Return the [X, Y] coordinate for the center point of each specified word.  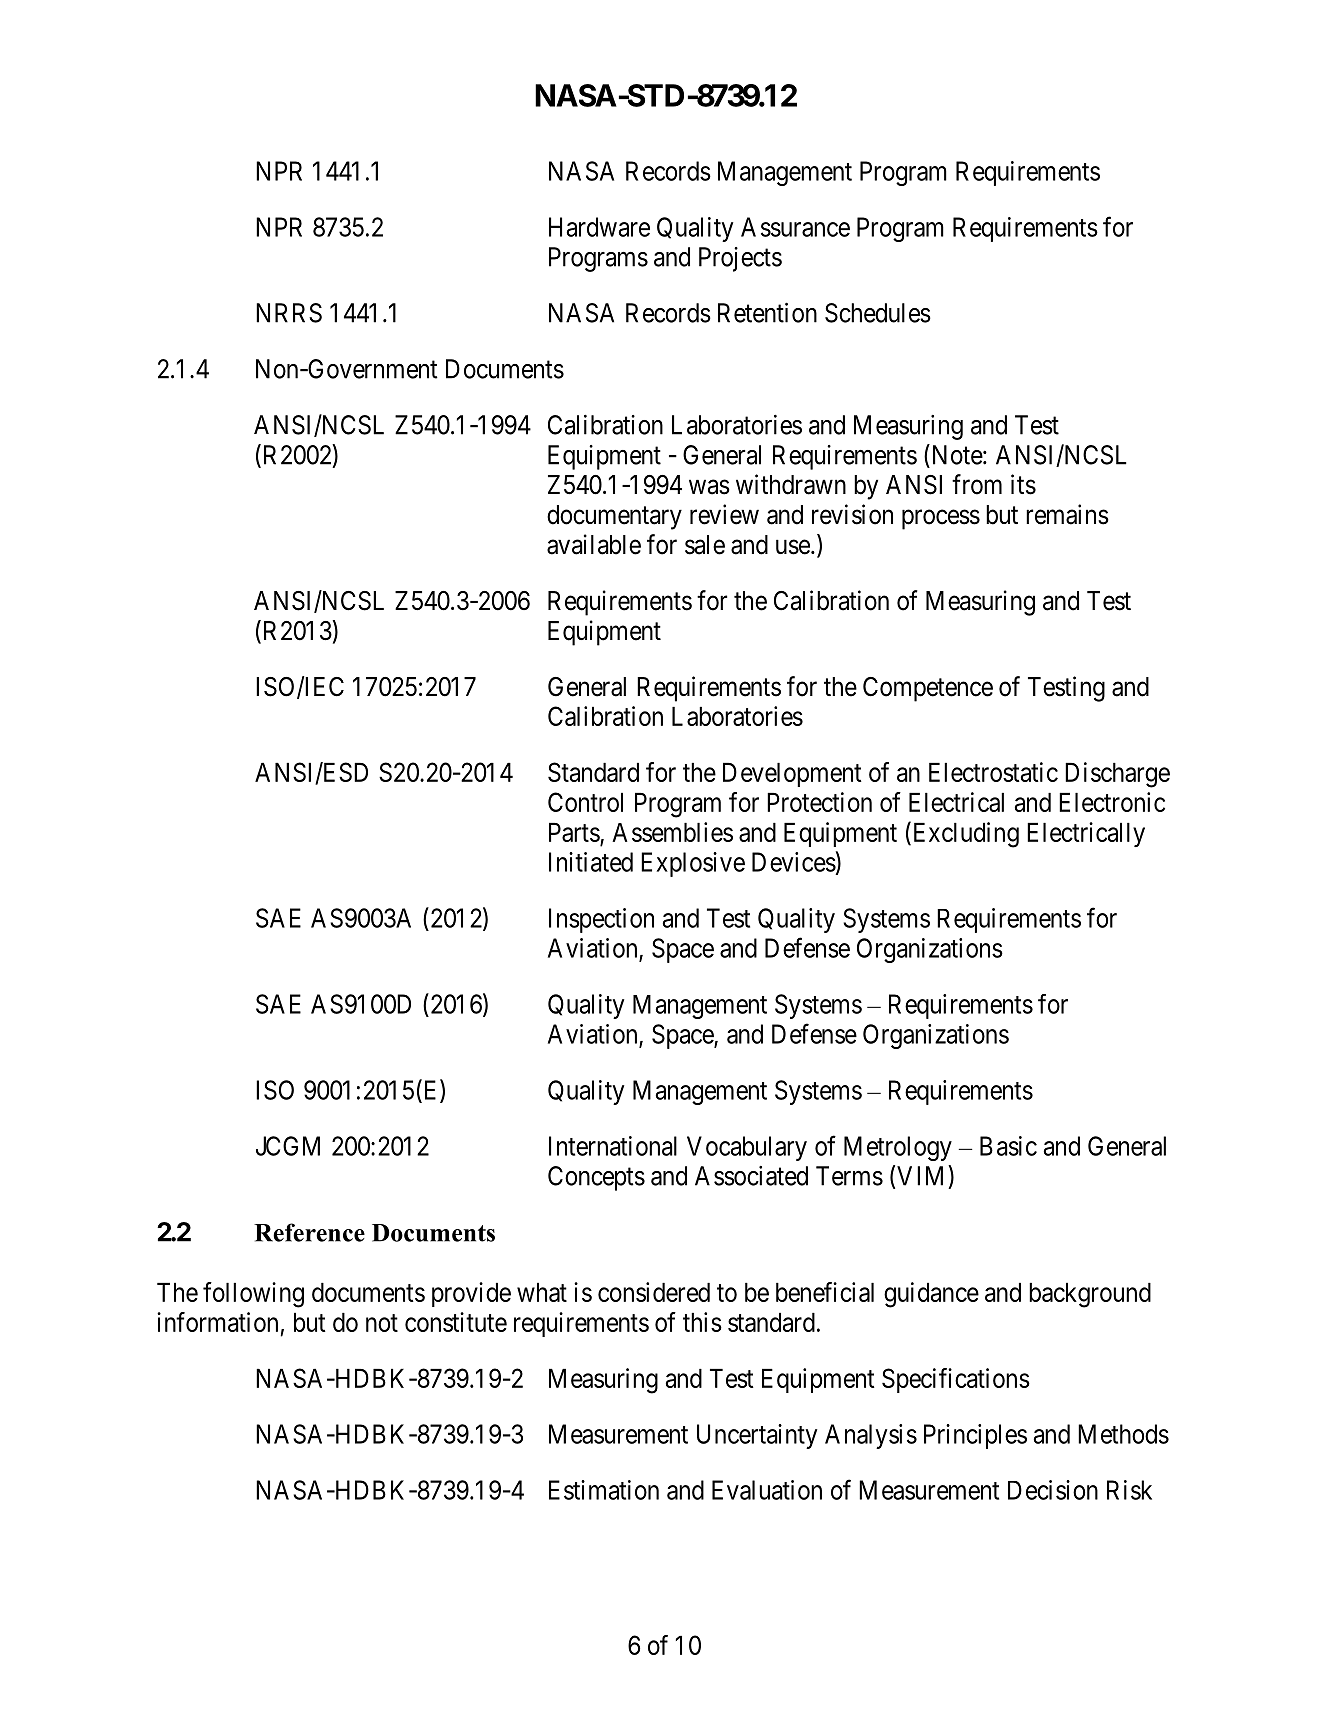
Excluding [964, 834]
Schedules [878, 313]
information [217, 1322]
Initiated [591, 862]
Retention [767, 312]
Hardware [599, 227]
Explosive [693, 864]
